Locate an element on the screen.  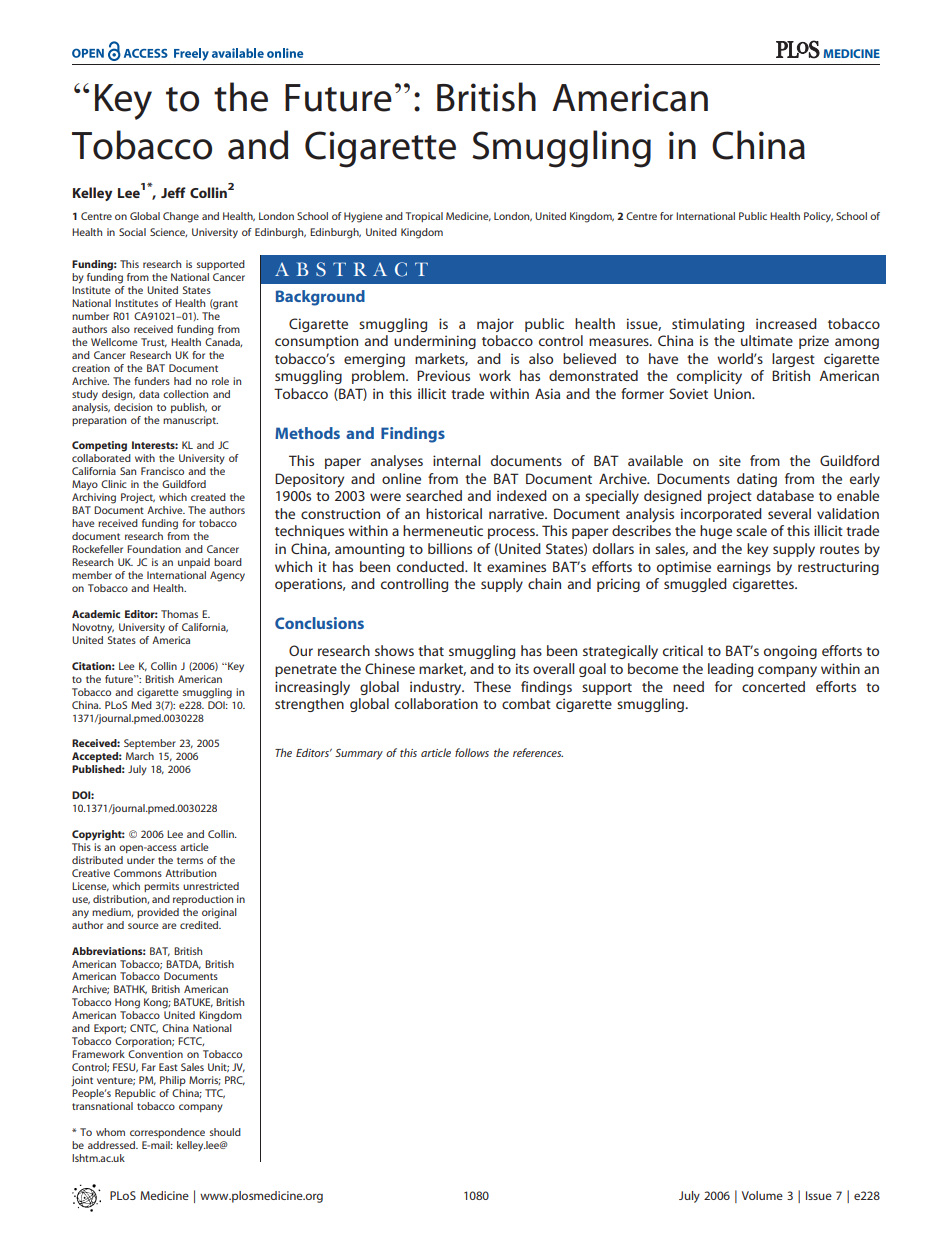
follows is located at coordinates (472, 752).
